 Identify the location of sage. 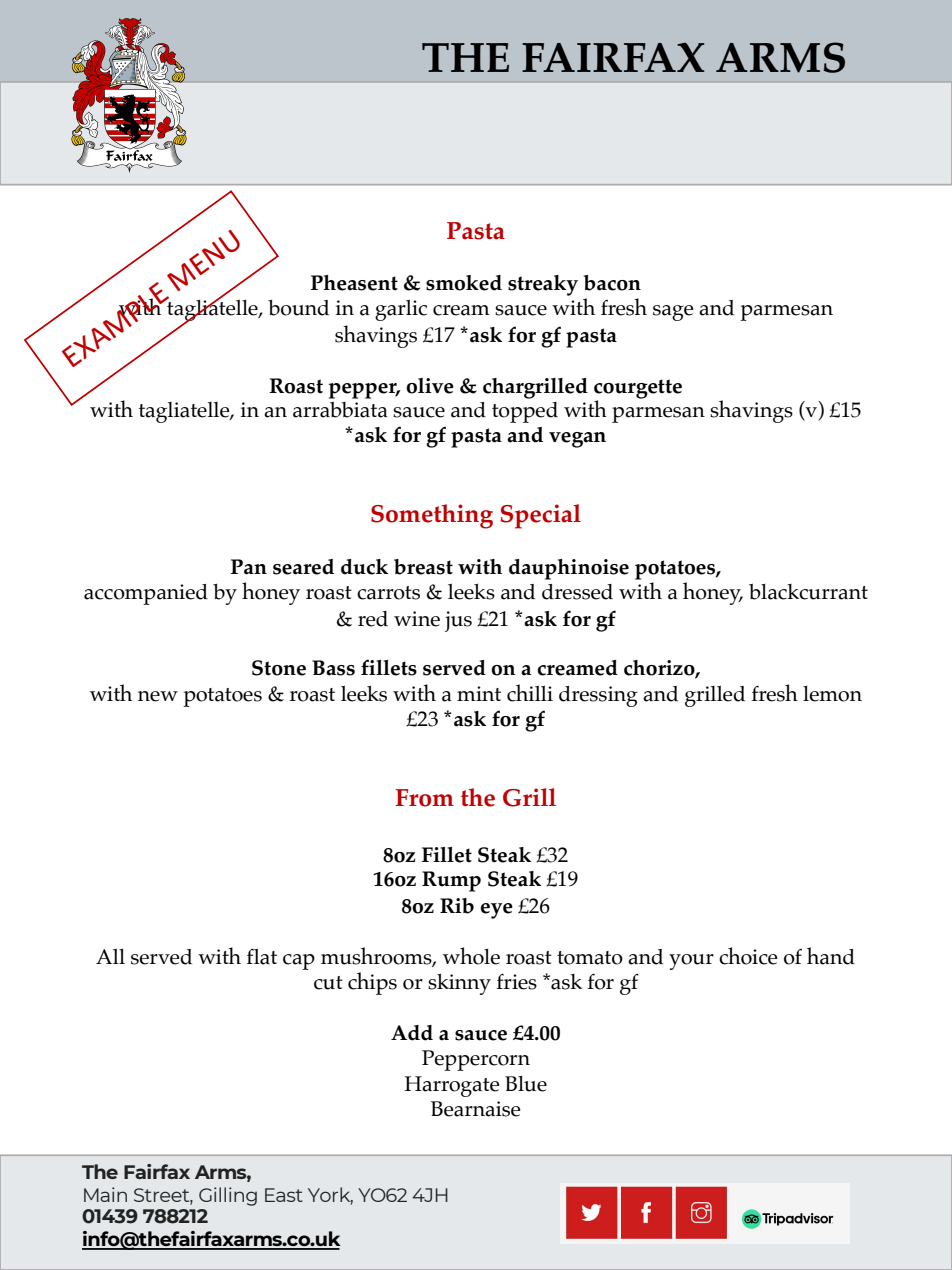
(673, 313).
